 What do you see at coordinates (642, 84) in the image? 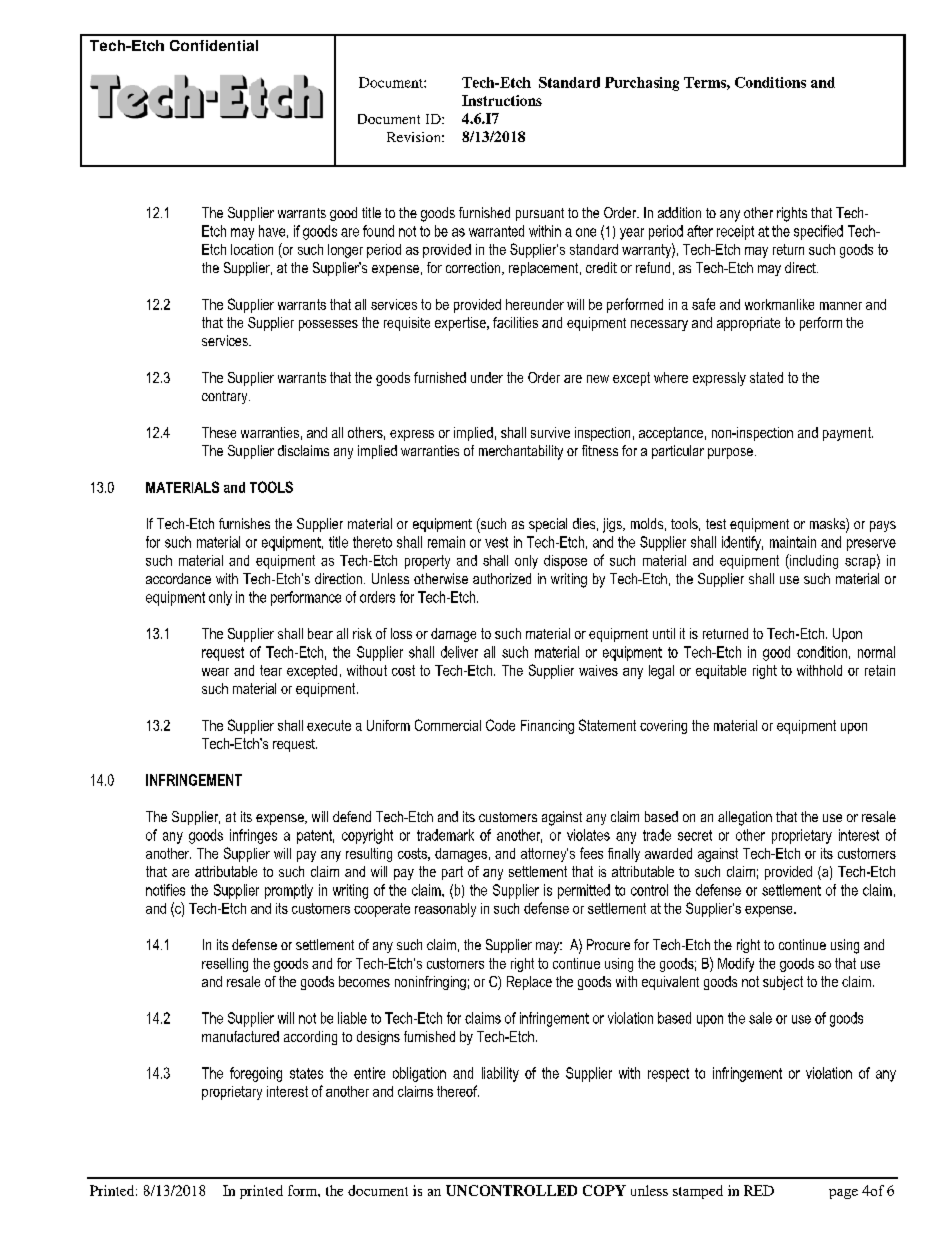
I see `Purchasing` at bounding box center [642, 84].
